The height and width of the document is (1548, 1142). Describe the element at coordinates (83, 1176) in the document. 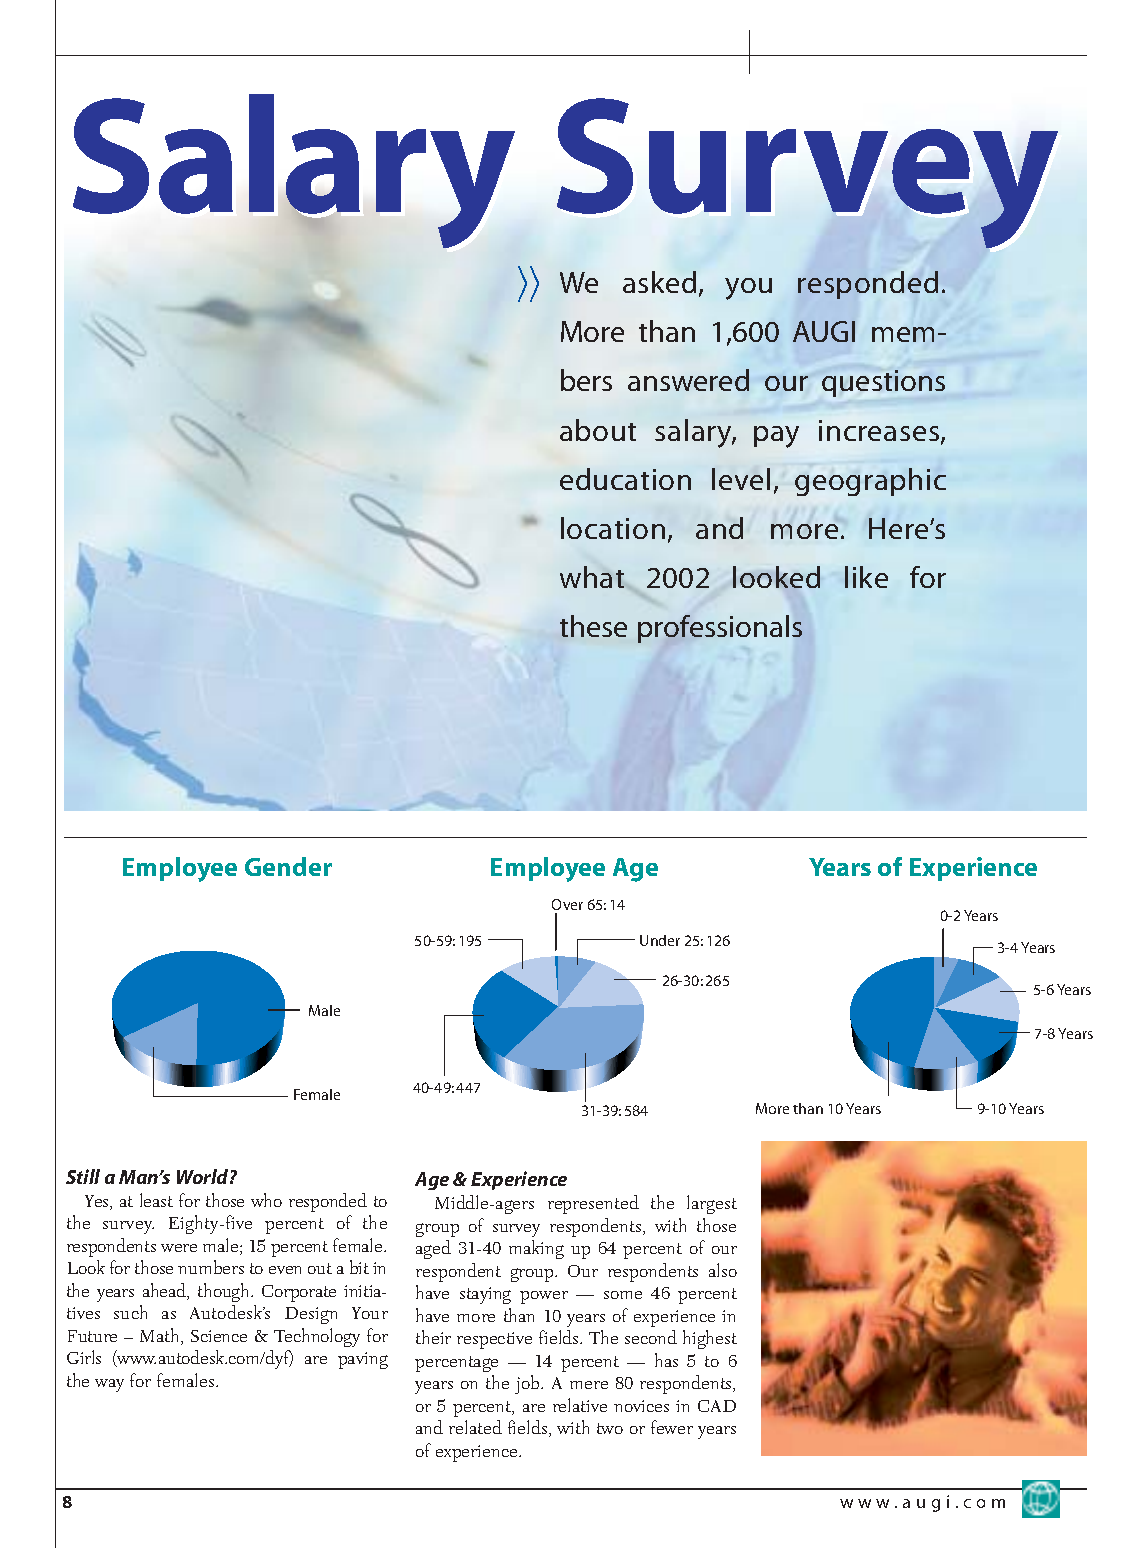

I see `Still` at that location.
